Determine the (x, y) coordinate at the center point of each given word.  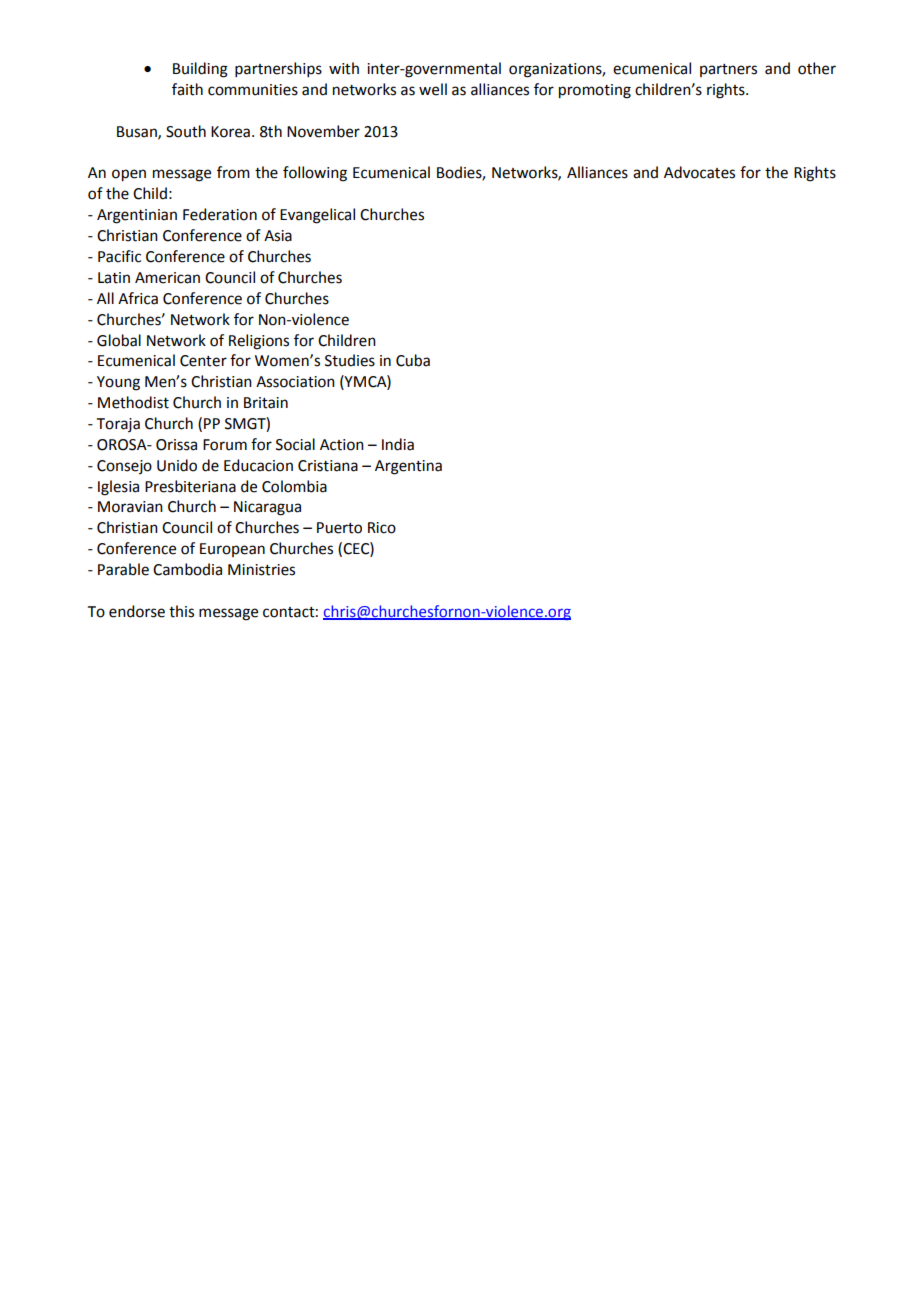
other (817, 68)
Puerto (339, 528)
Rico (382, 528)
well (433, 89)
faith (187, 89)
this (181, 611)
